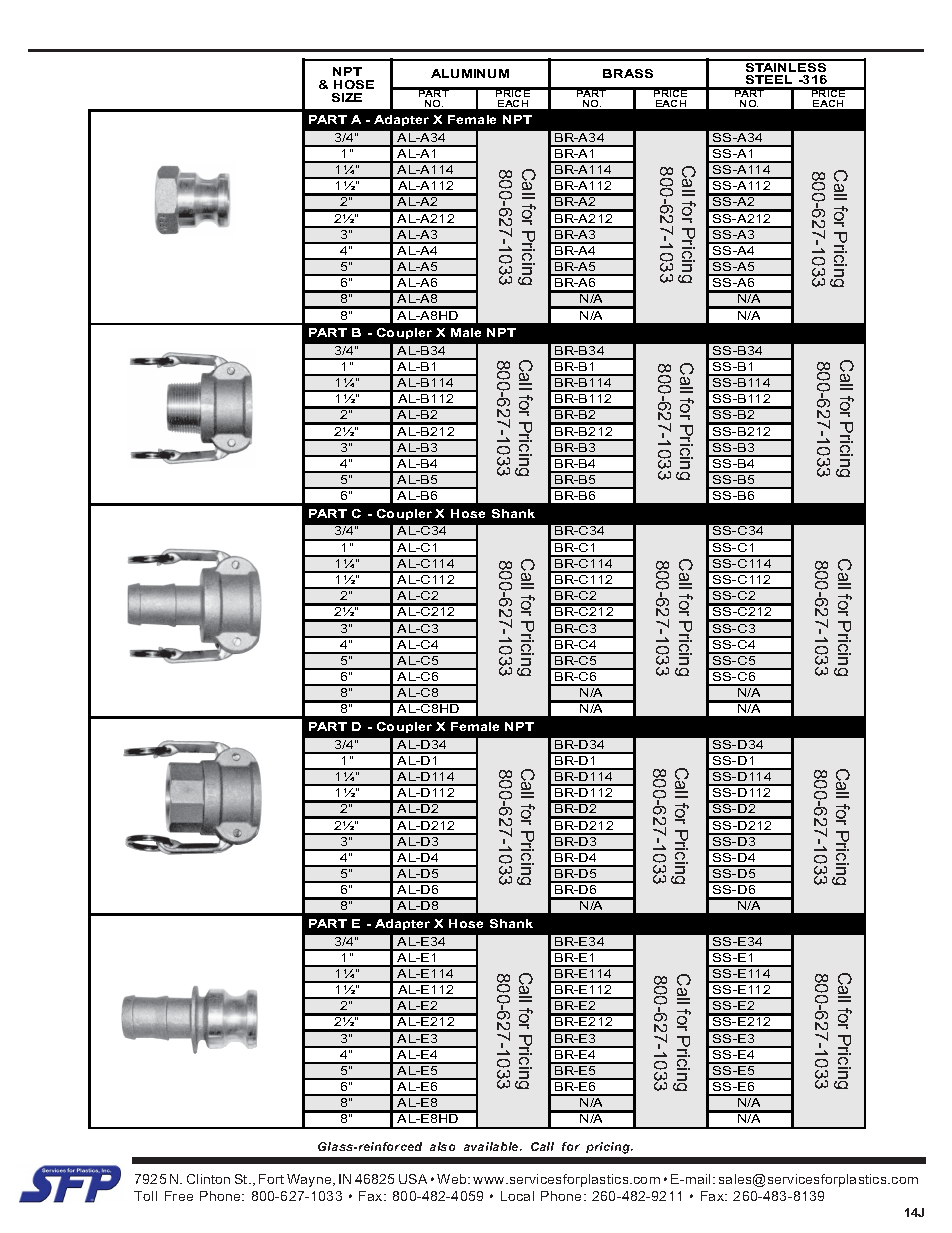  I want to click on also, so click(442, 1146).
